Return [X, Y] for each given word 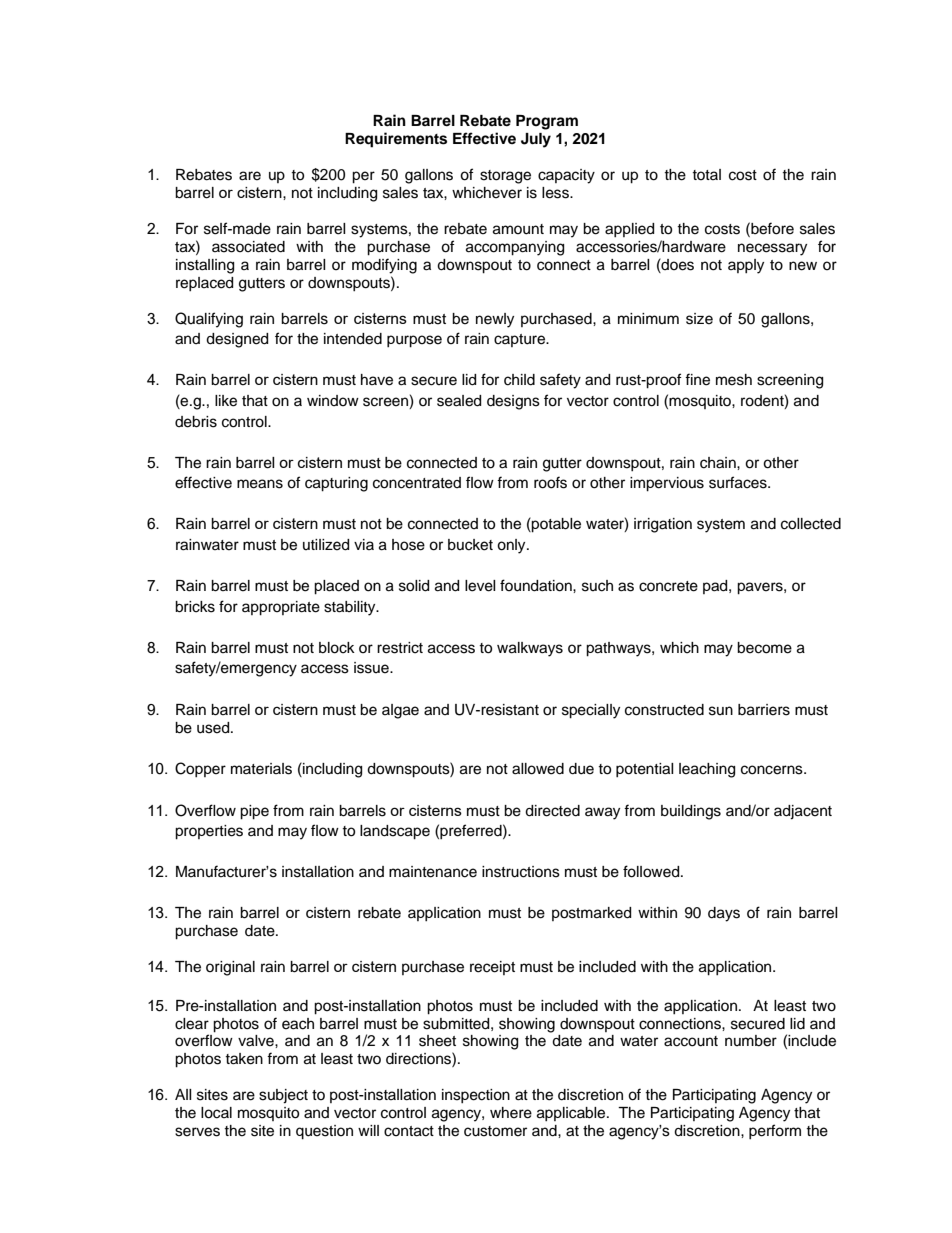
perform [775, 1131]
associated [248, 247]
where [511, 1113]
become [764, 648]
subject [283, 1096]
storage [505, 177]
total [706, 174]
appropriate [281, 608]
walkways [530, 649]
